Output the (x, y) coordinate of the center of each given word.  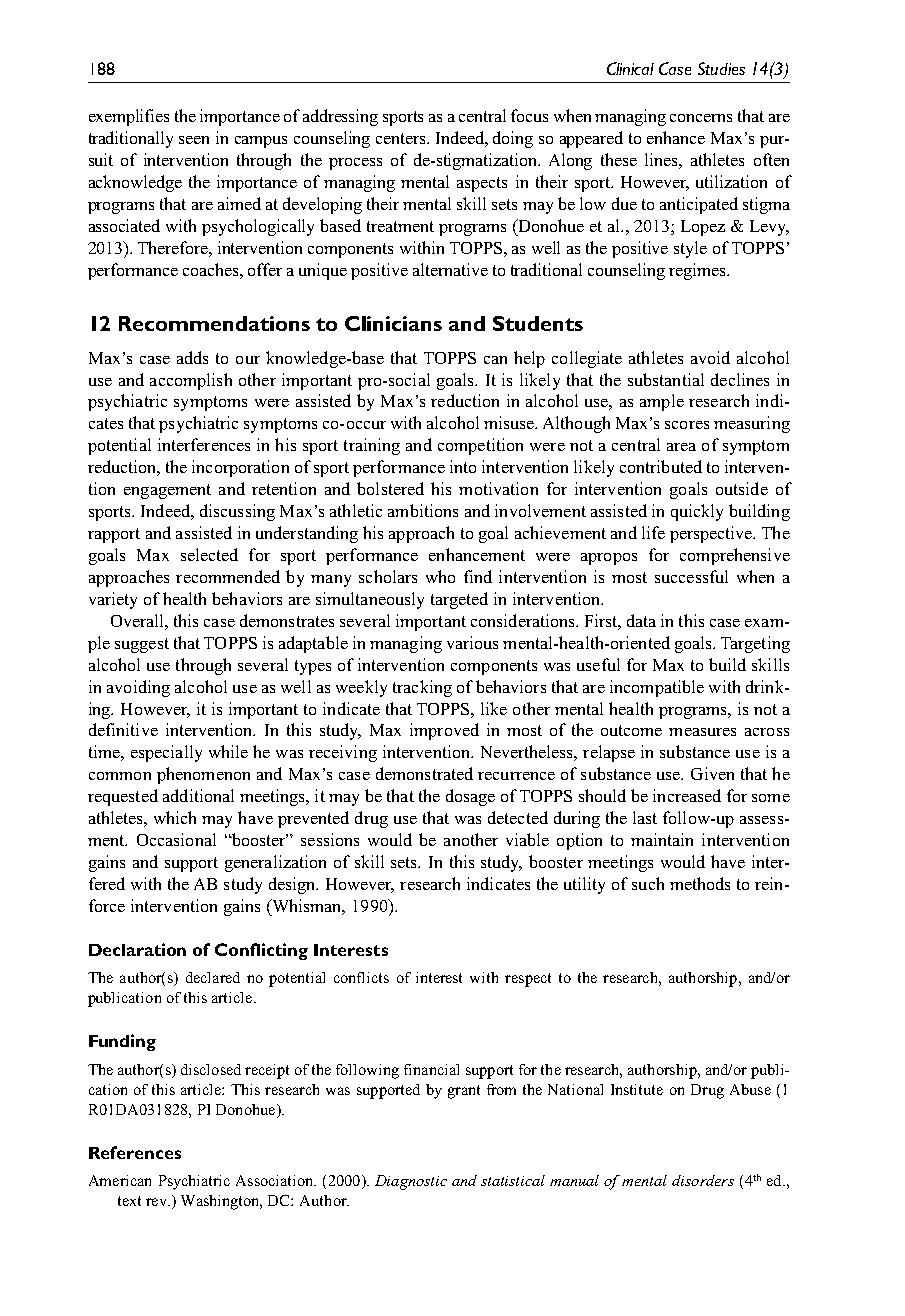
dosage (470, 797)
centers (402, 138)
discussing (237, 512)
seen (194, 140)
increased (687, 795)
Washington (221, 1202)
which (175, 817)
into (463, 466)
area (681, 447)
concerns (701, 118)
